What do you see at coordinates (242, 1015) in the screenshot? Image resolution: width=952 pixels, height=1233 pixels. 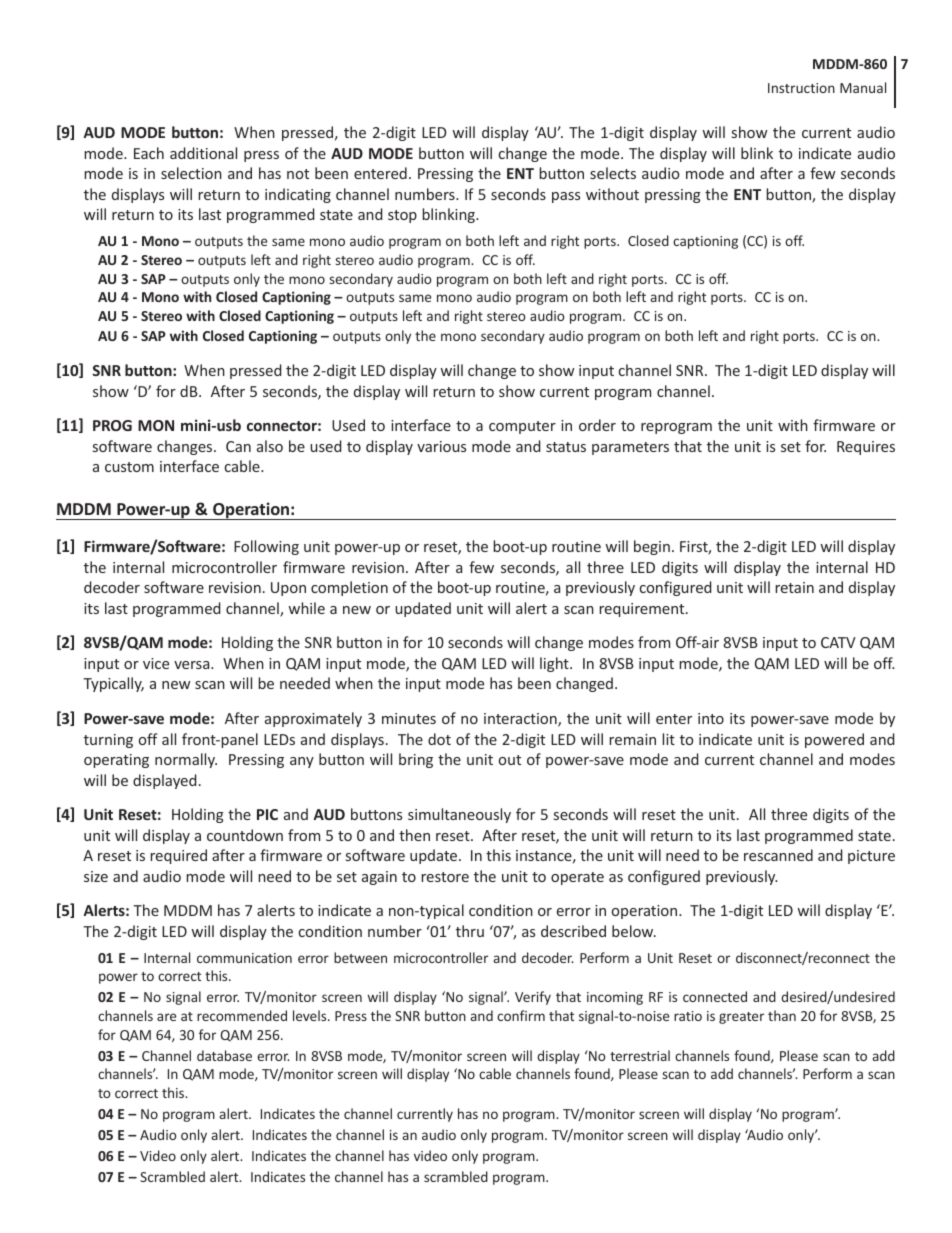 I see `recommended` at bounding box center [242, 1015].
